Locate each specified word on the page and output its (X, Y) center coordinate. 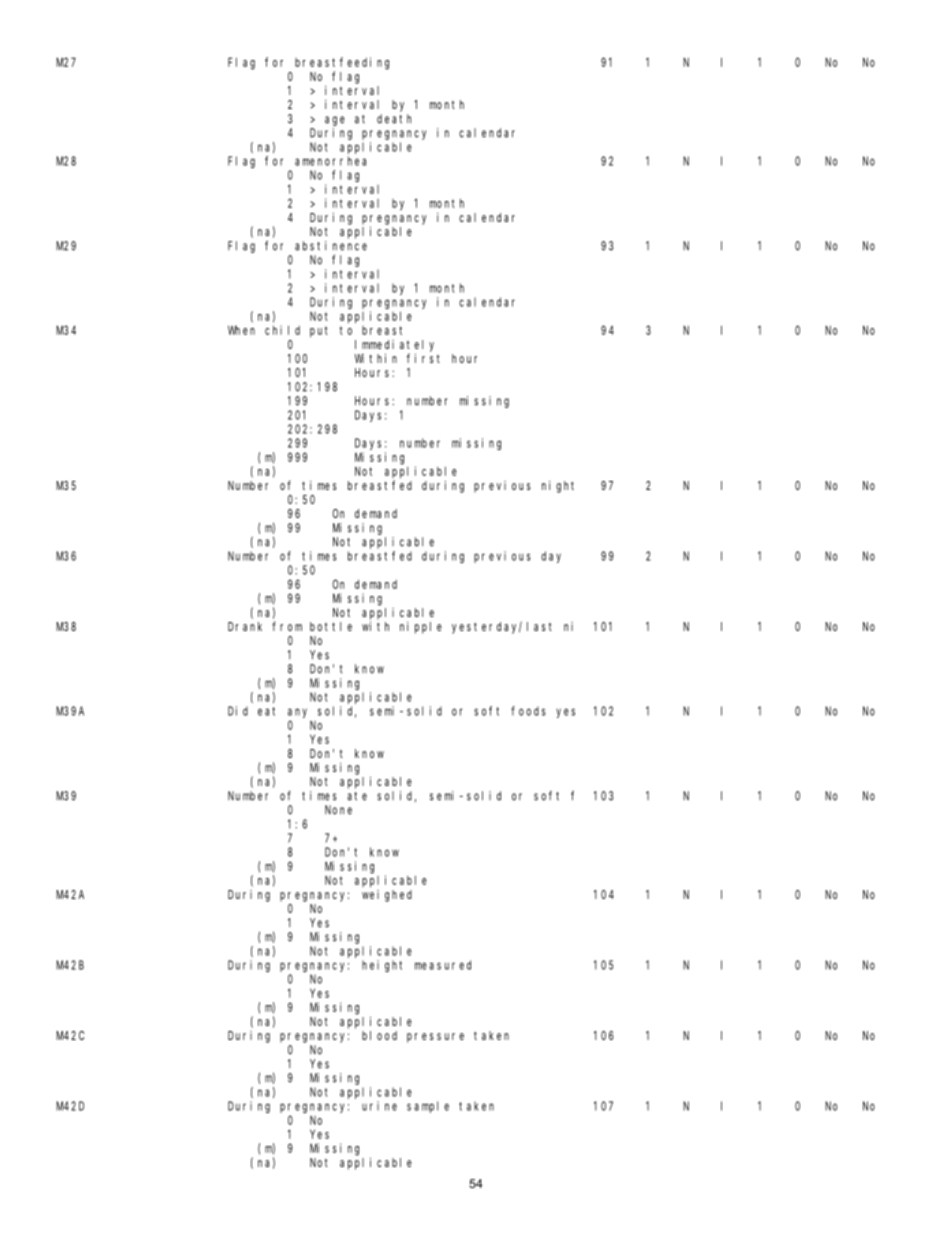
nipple (421, 628)
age (335, 121)
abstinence (331, 246)
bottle (331, 626)
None (338, 810)
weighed (387, 896)
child (282, 330)
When (241, 330)
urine (379, 1106)
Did (238, 711)
